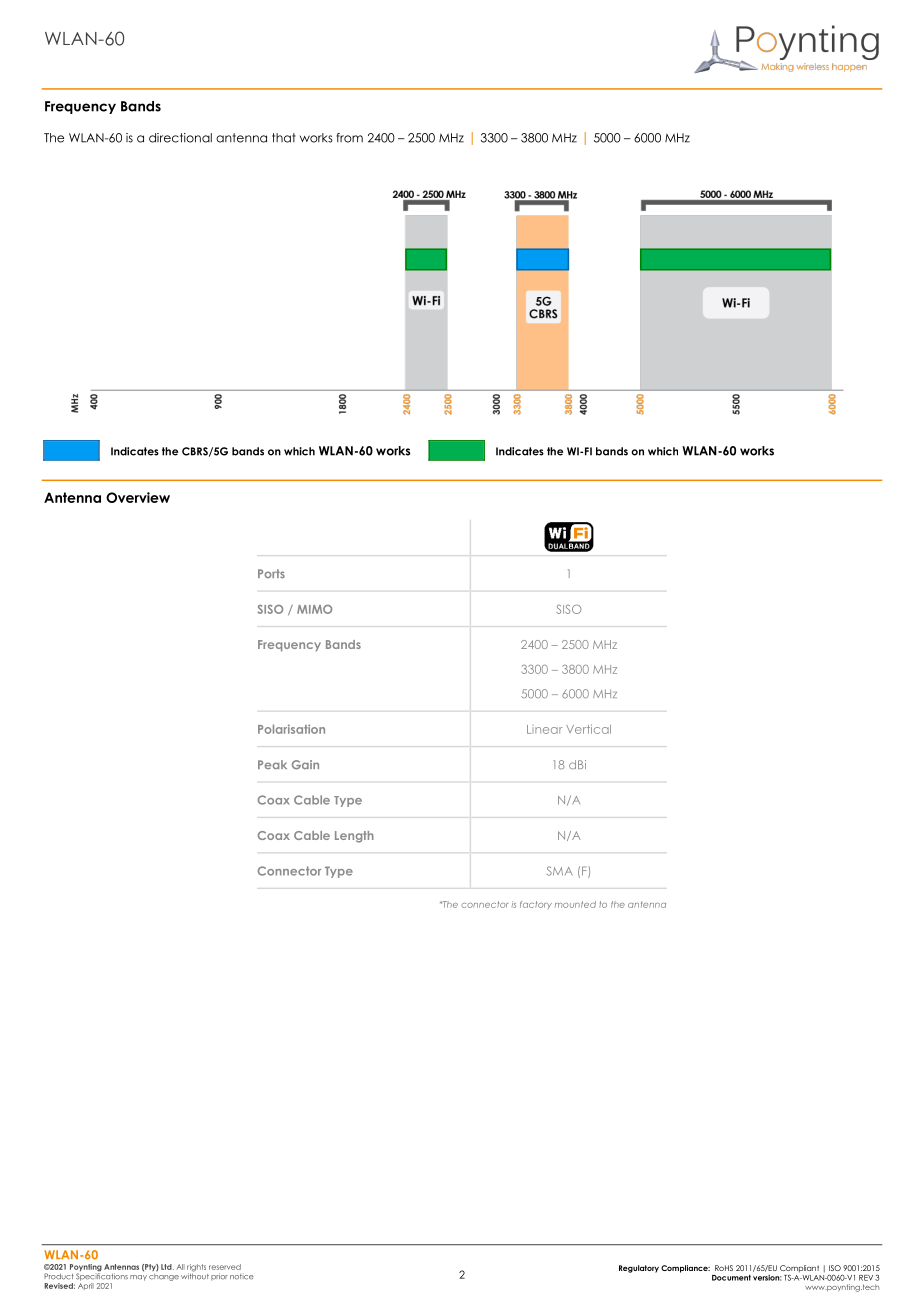 This image has height=1308, width=924. I want to click on SMA, so click(560, 871).
